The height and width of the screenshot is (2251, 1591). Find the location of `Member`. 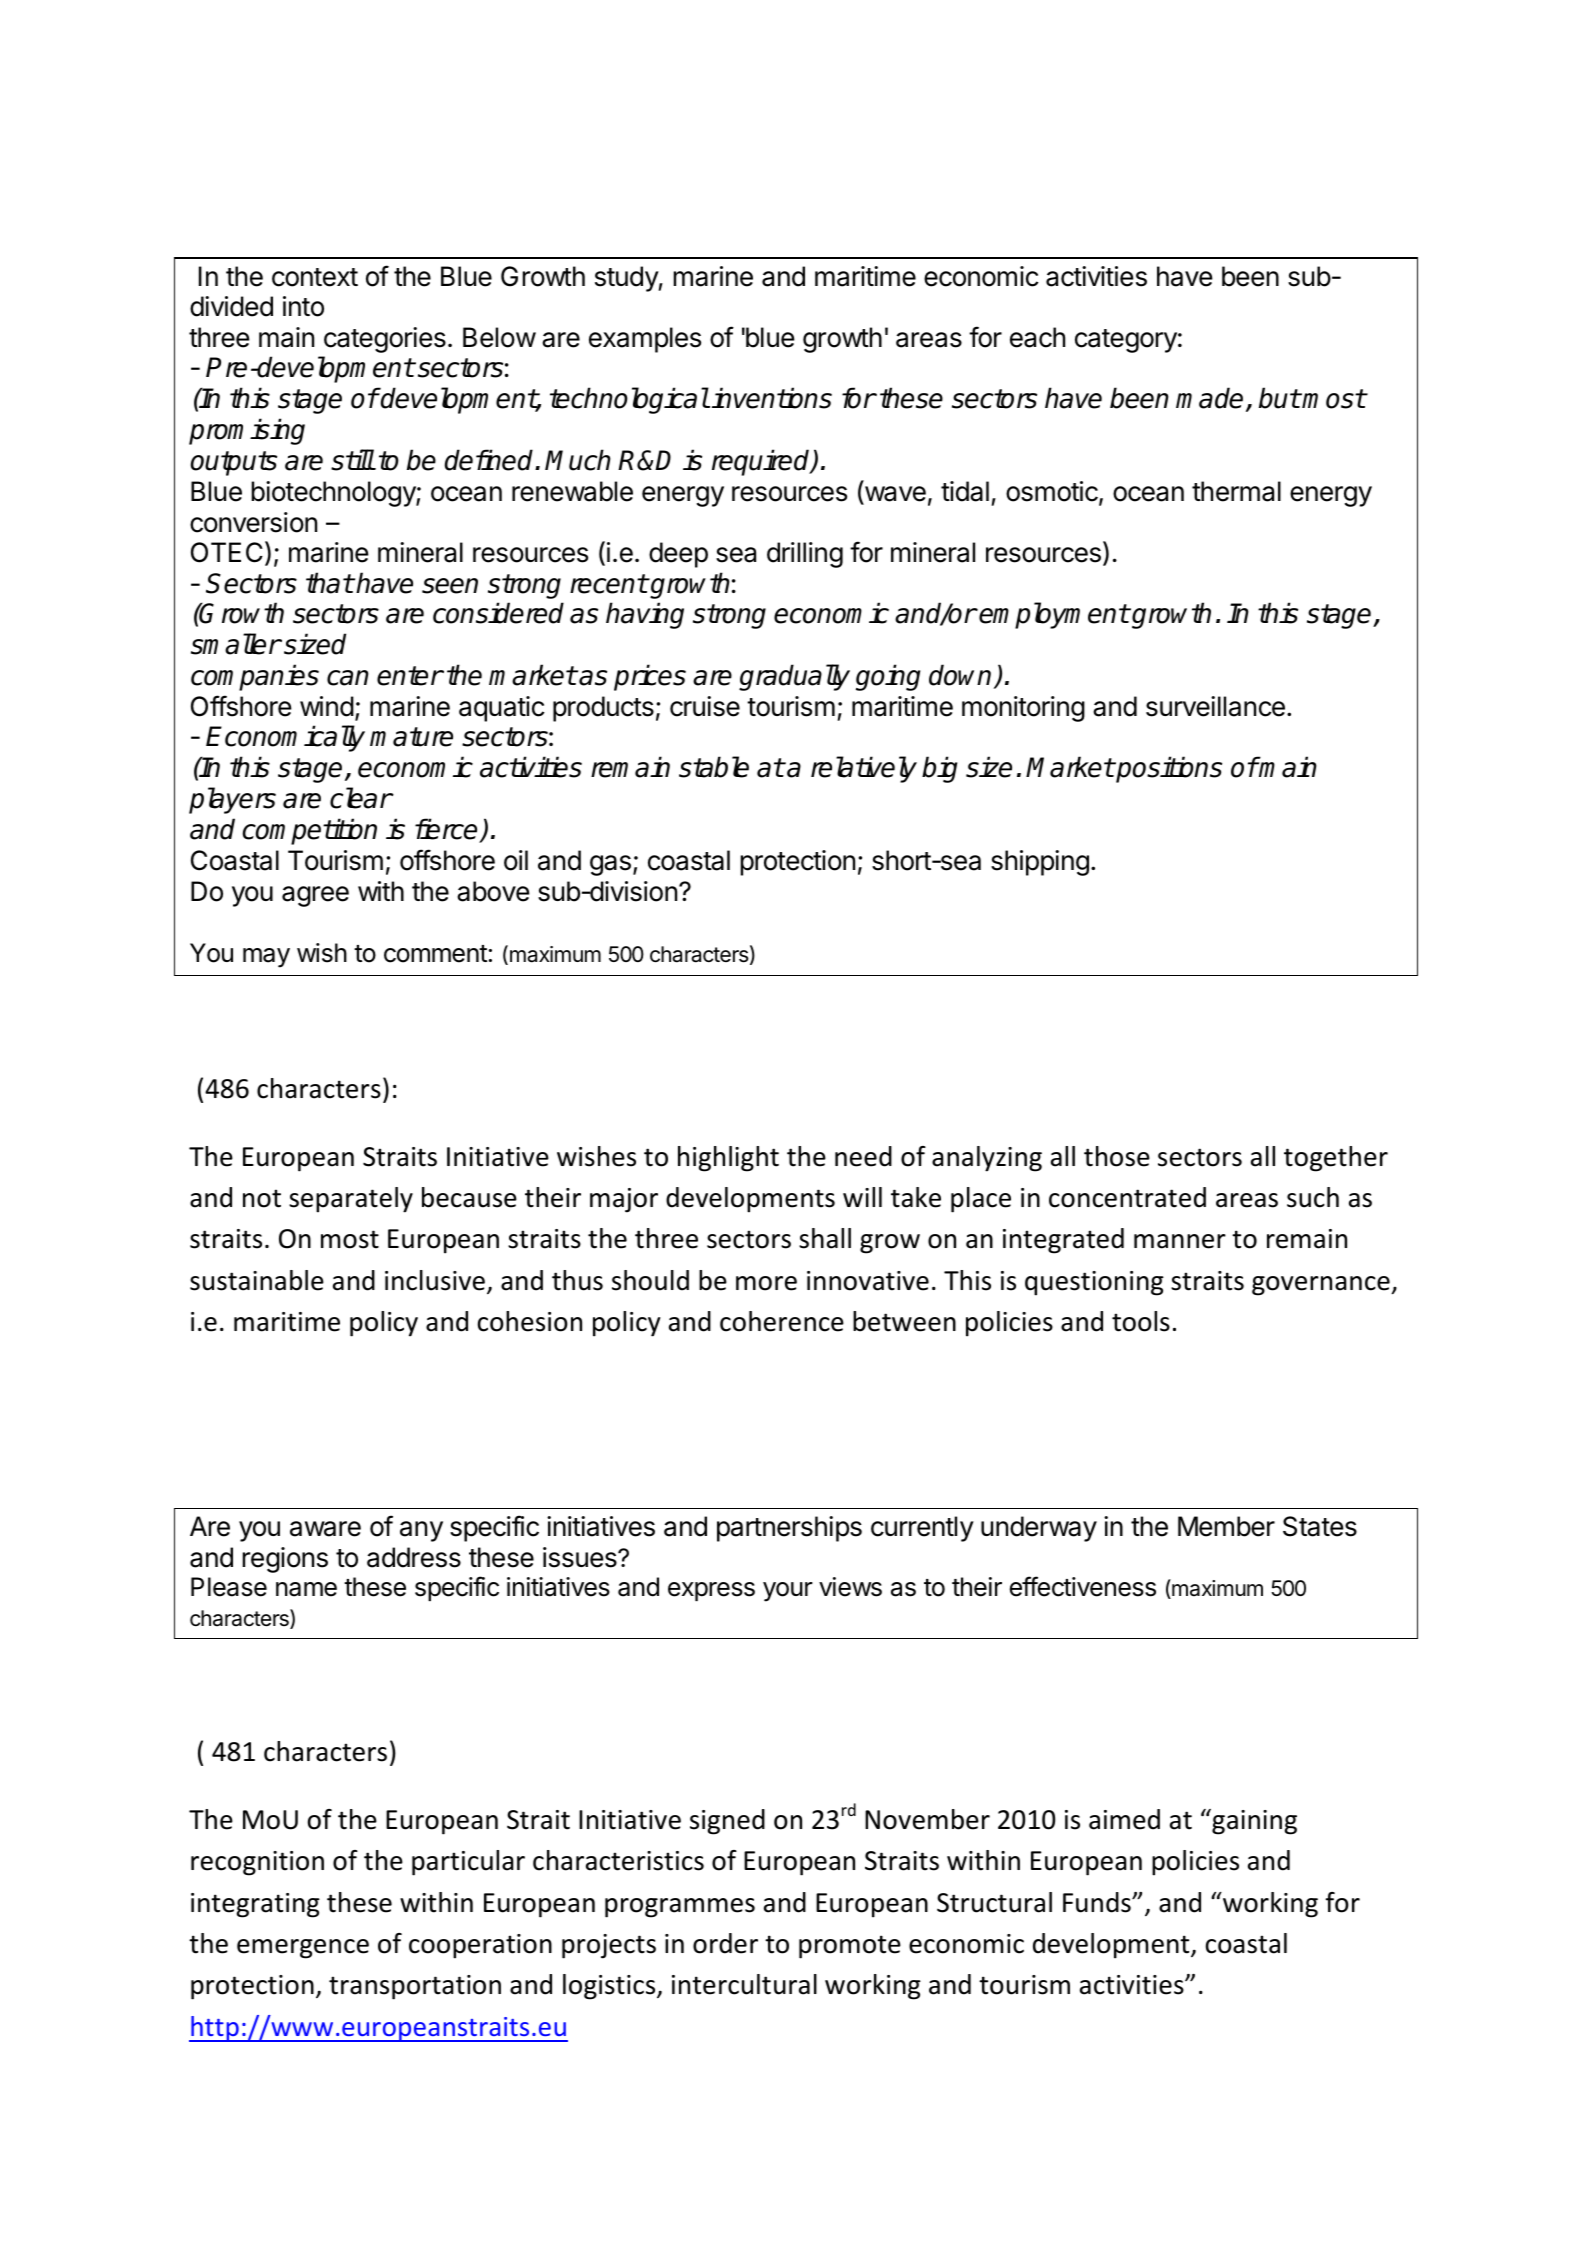

Member is located at coordinates (1226, 1526).
